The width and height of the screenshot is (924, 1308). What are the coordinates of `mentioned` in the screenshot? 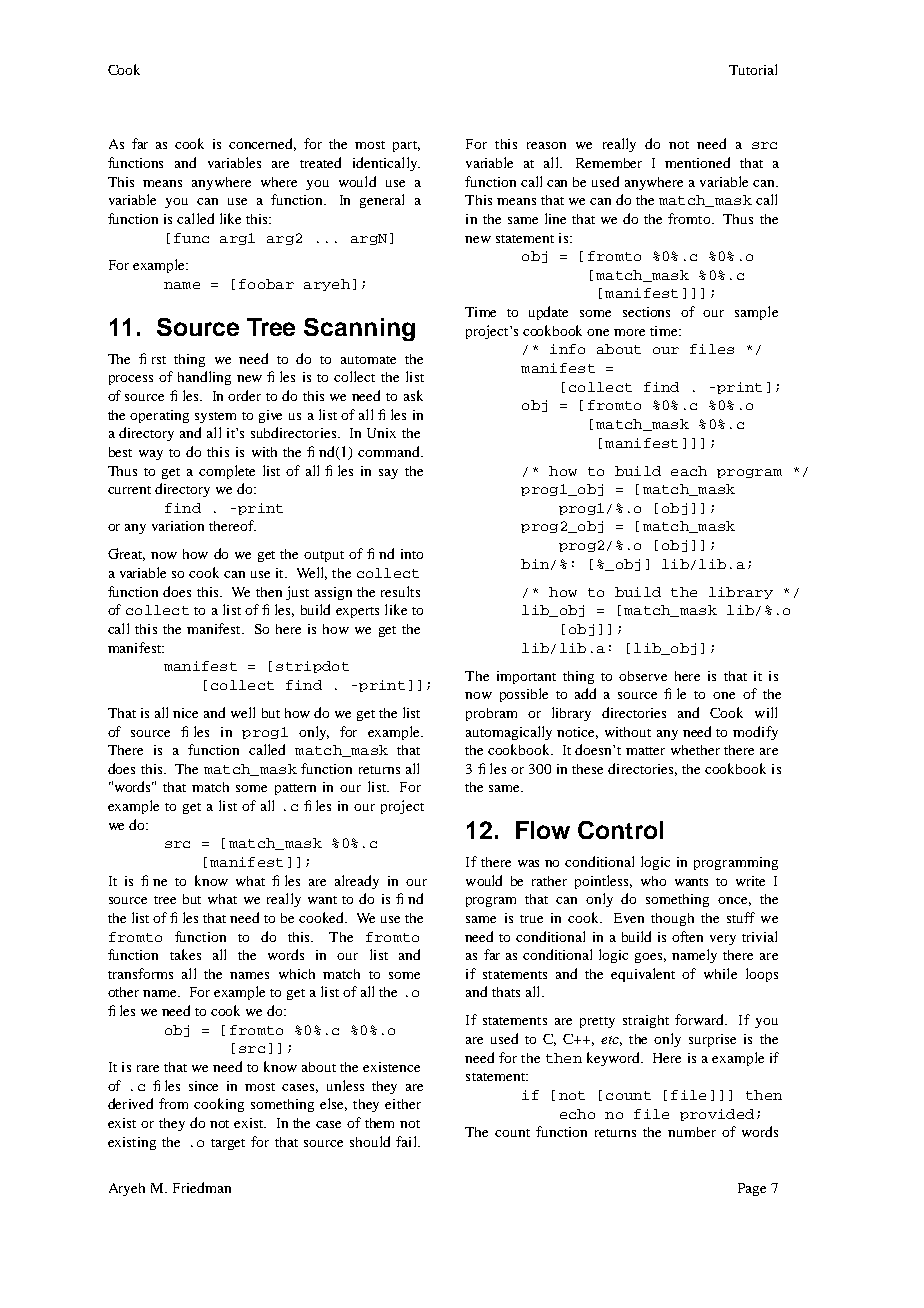 It's located at (697, 162).
